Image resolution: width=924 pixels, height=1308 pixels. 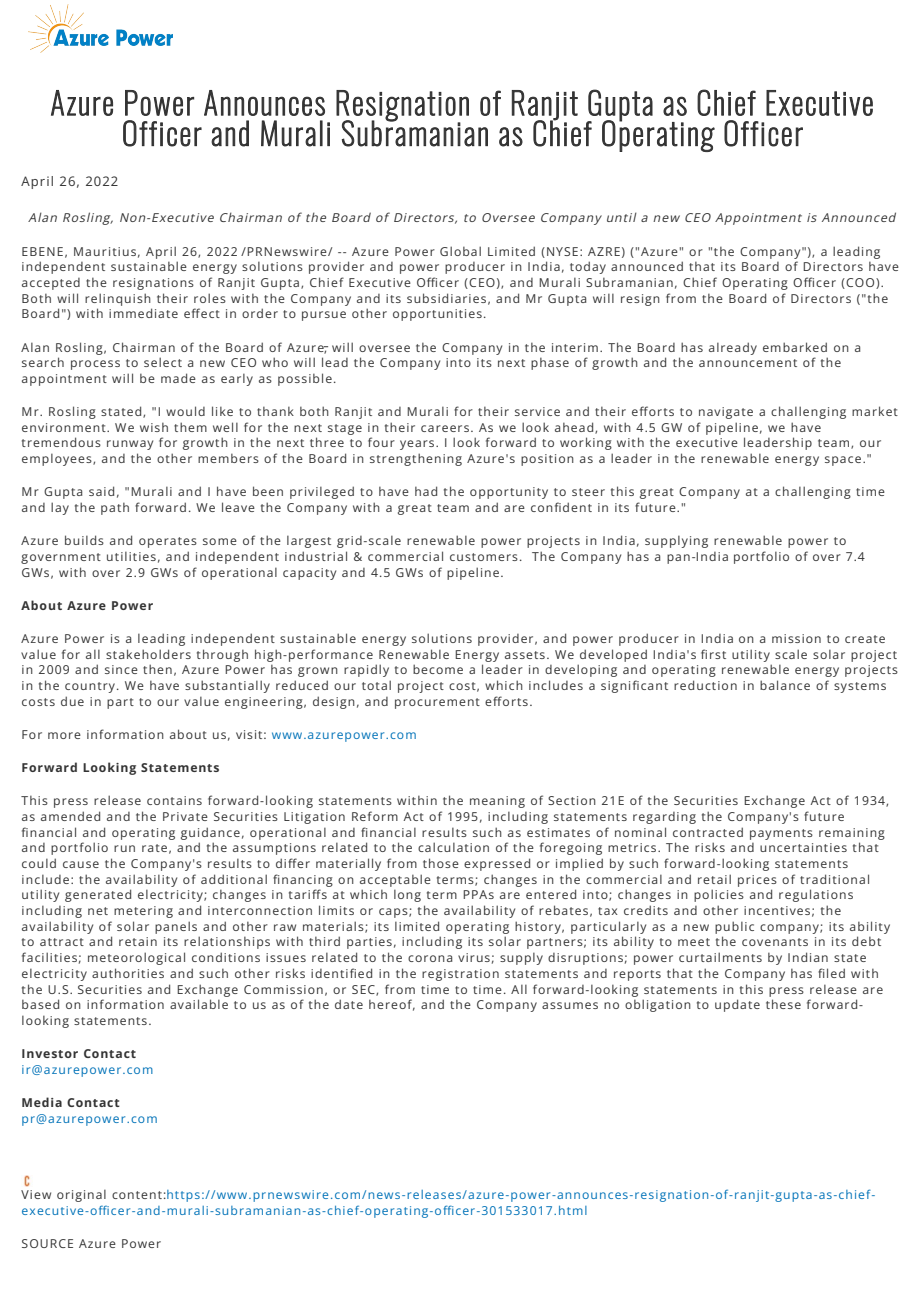 What do you see at coordinates (392, 1005) in the screenshot?
I see `hereof` at bounding box center [392, 1005].
